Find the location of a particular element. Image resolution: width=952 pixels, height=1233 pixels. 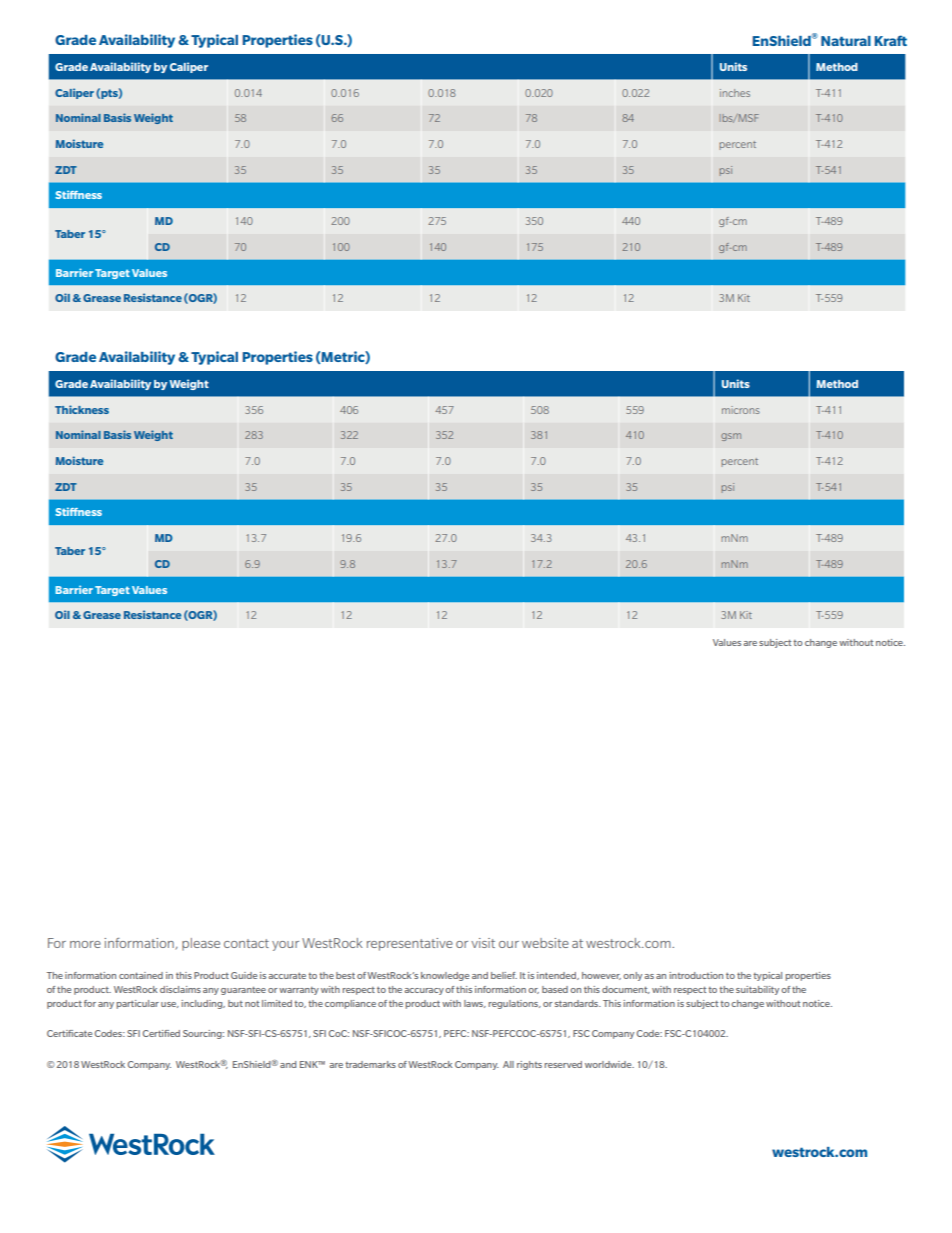

introduction is located at coordinates (696, 975).
